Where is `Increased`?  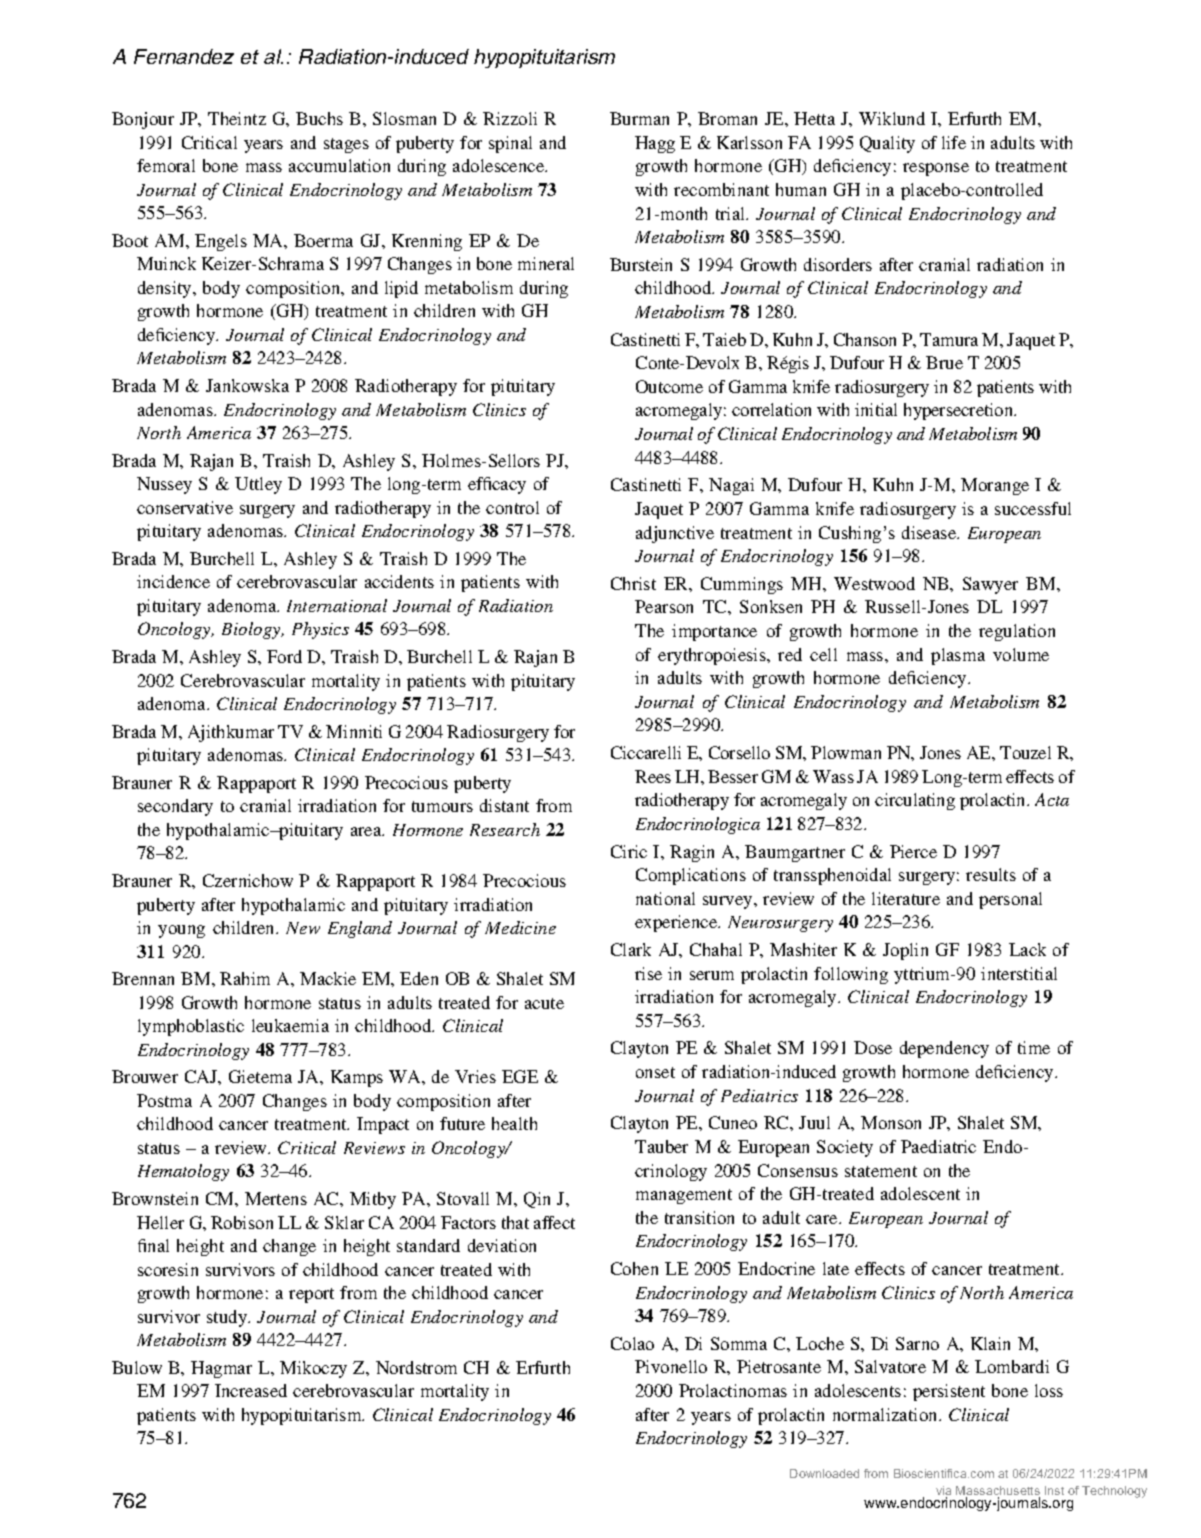
Increased is located at coordinates (251, 1390).
